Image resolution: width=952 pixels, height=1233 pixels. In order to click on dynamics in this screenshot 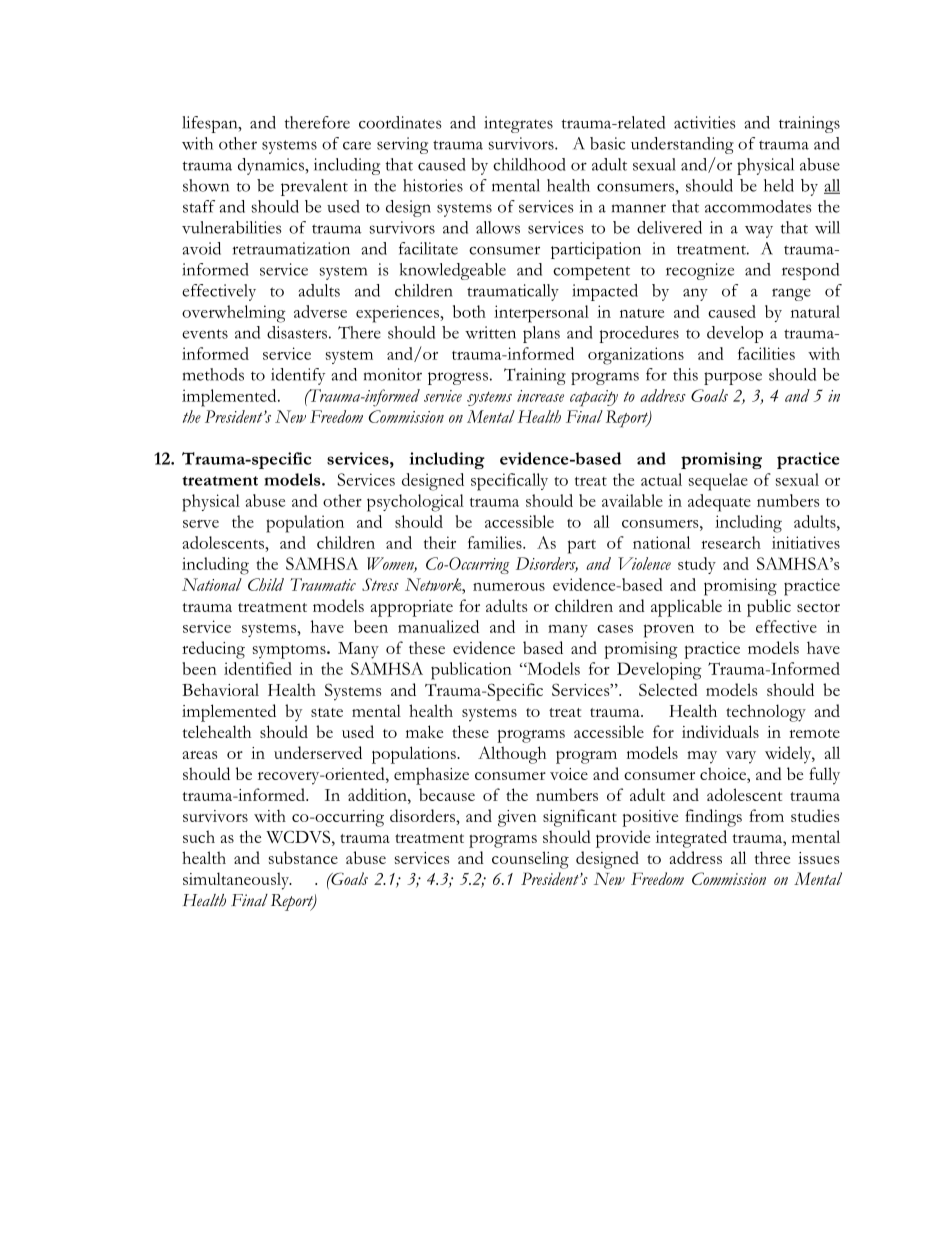, I will do `click(272, 166)`.
